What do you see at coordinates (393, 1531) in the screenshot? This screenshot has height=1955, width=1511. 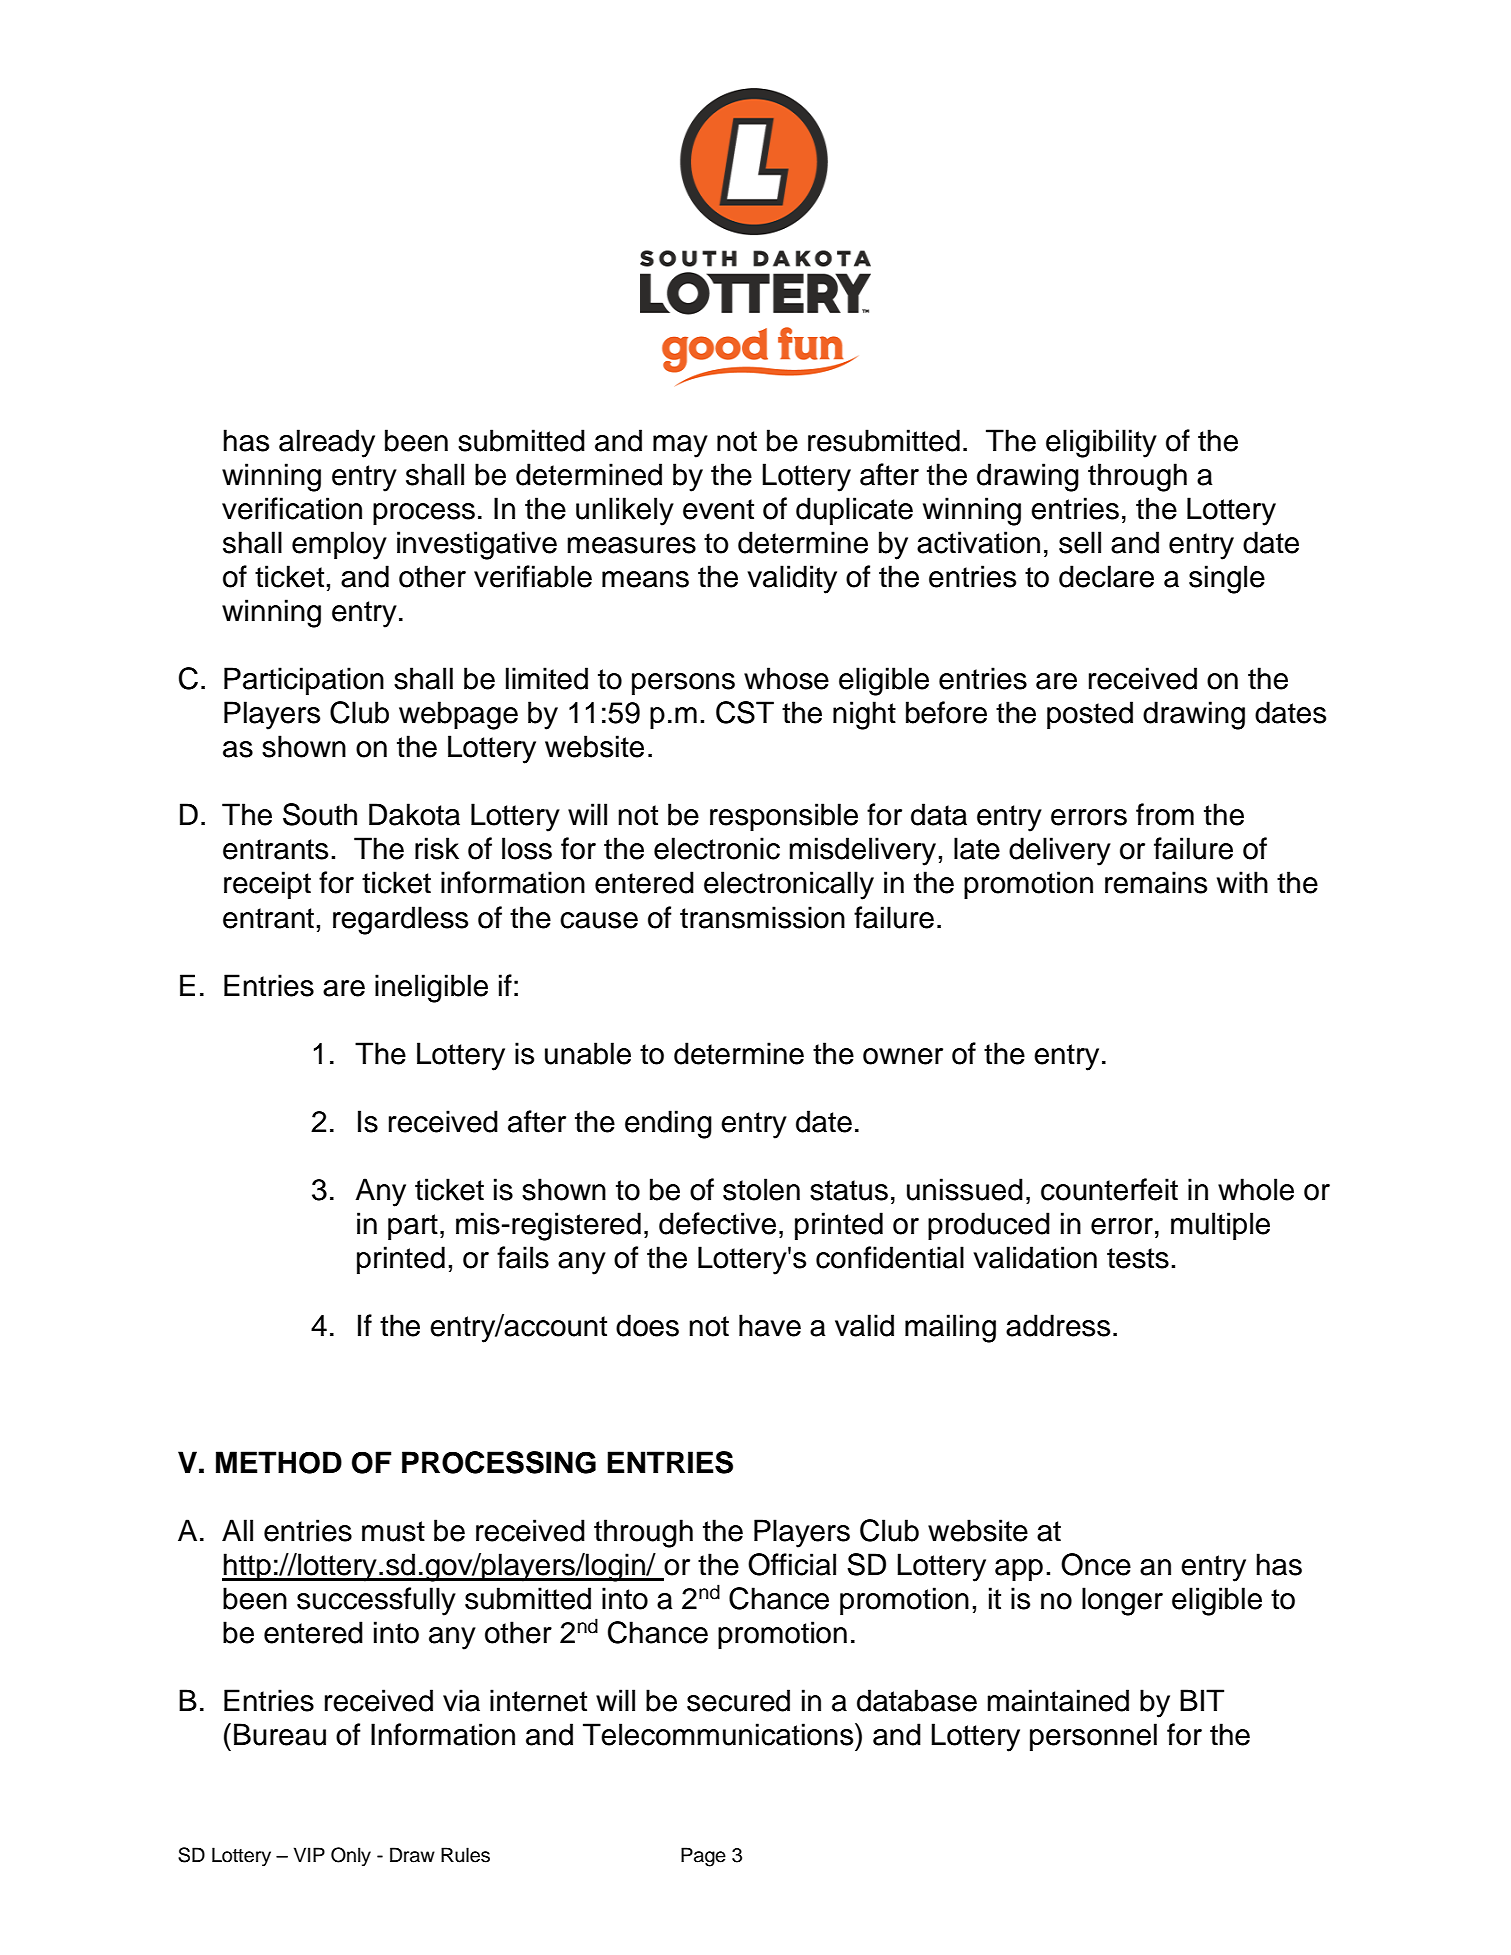 I see `must` at bounding box center [393, 1531].
